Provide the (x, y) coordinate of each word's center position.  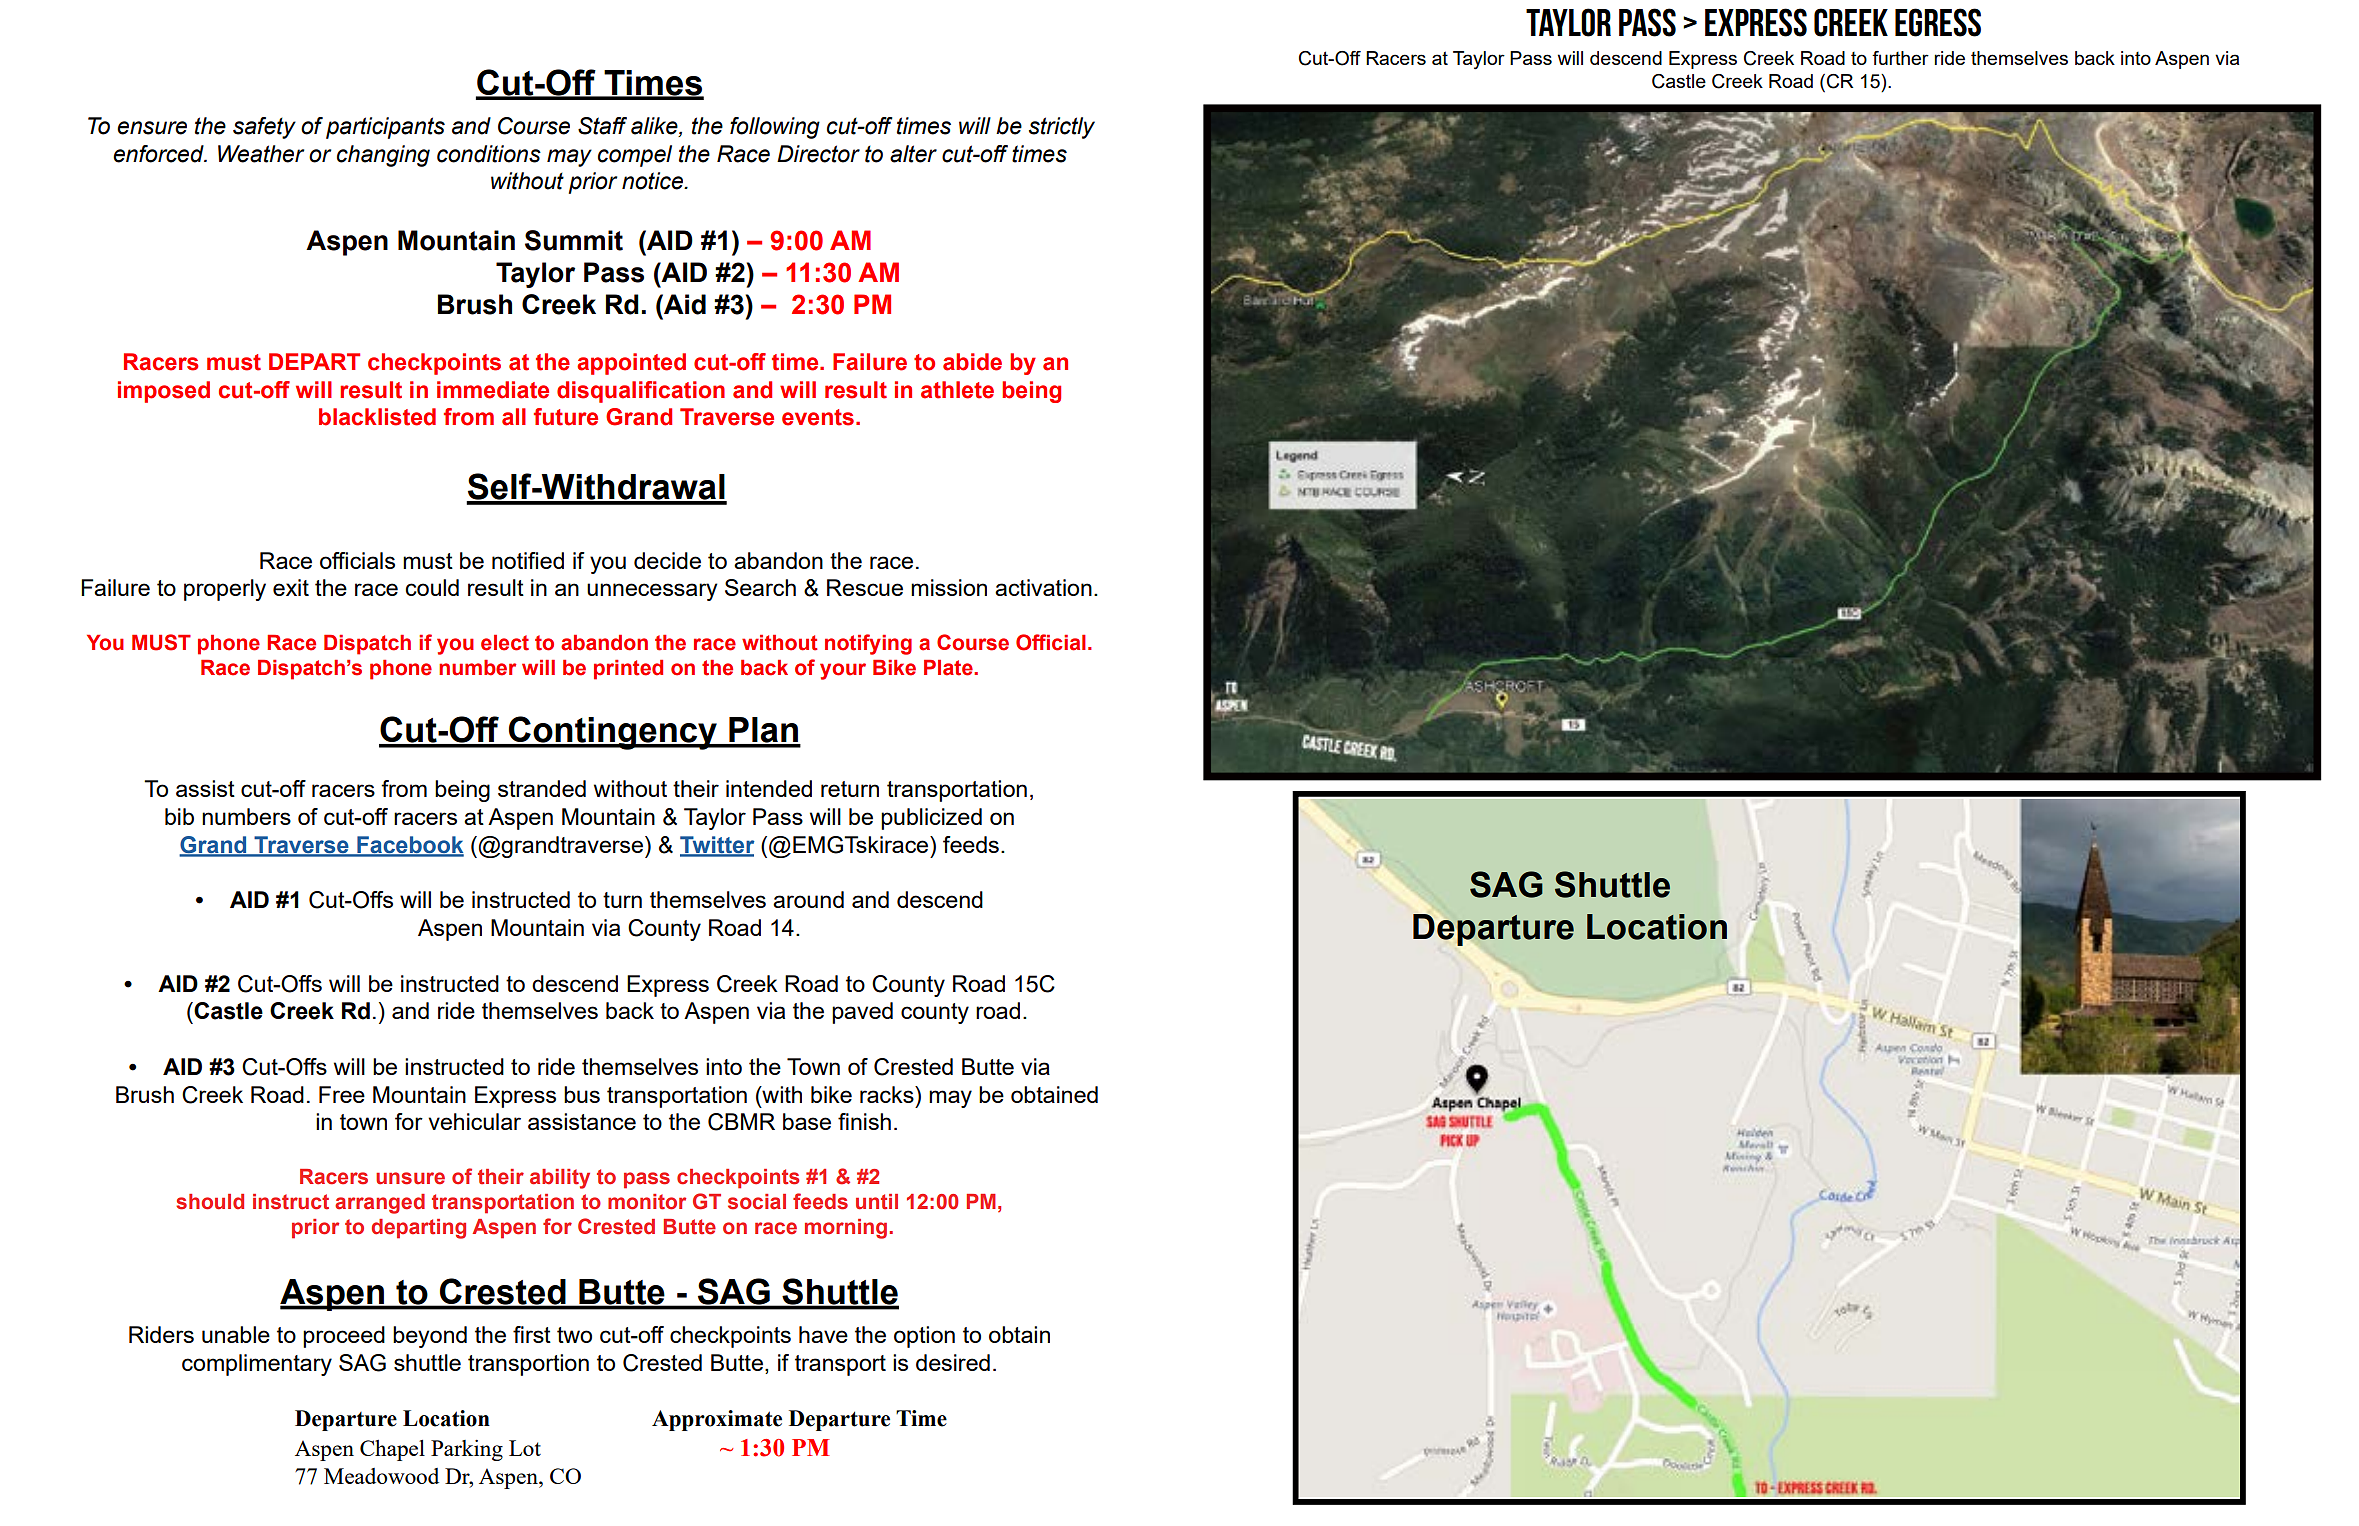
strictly (1062, 128)
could (432, 587)
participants (385, 128)
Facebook (409, 846)
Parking (467, 1450)
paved (862, 1013)
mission (949, 587)
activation (1043, 587)
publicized (931, 819)
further (1900, 58)
